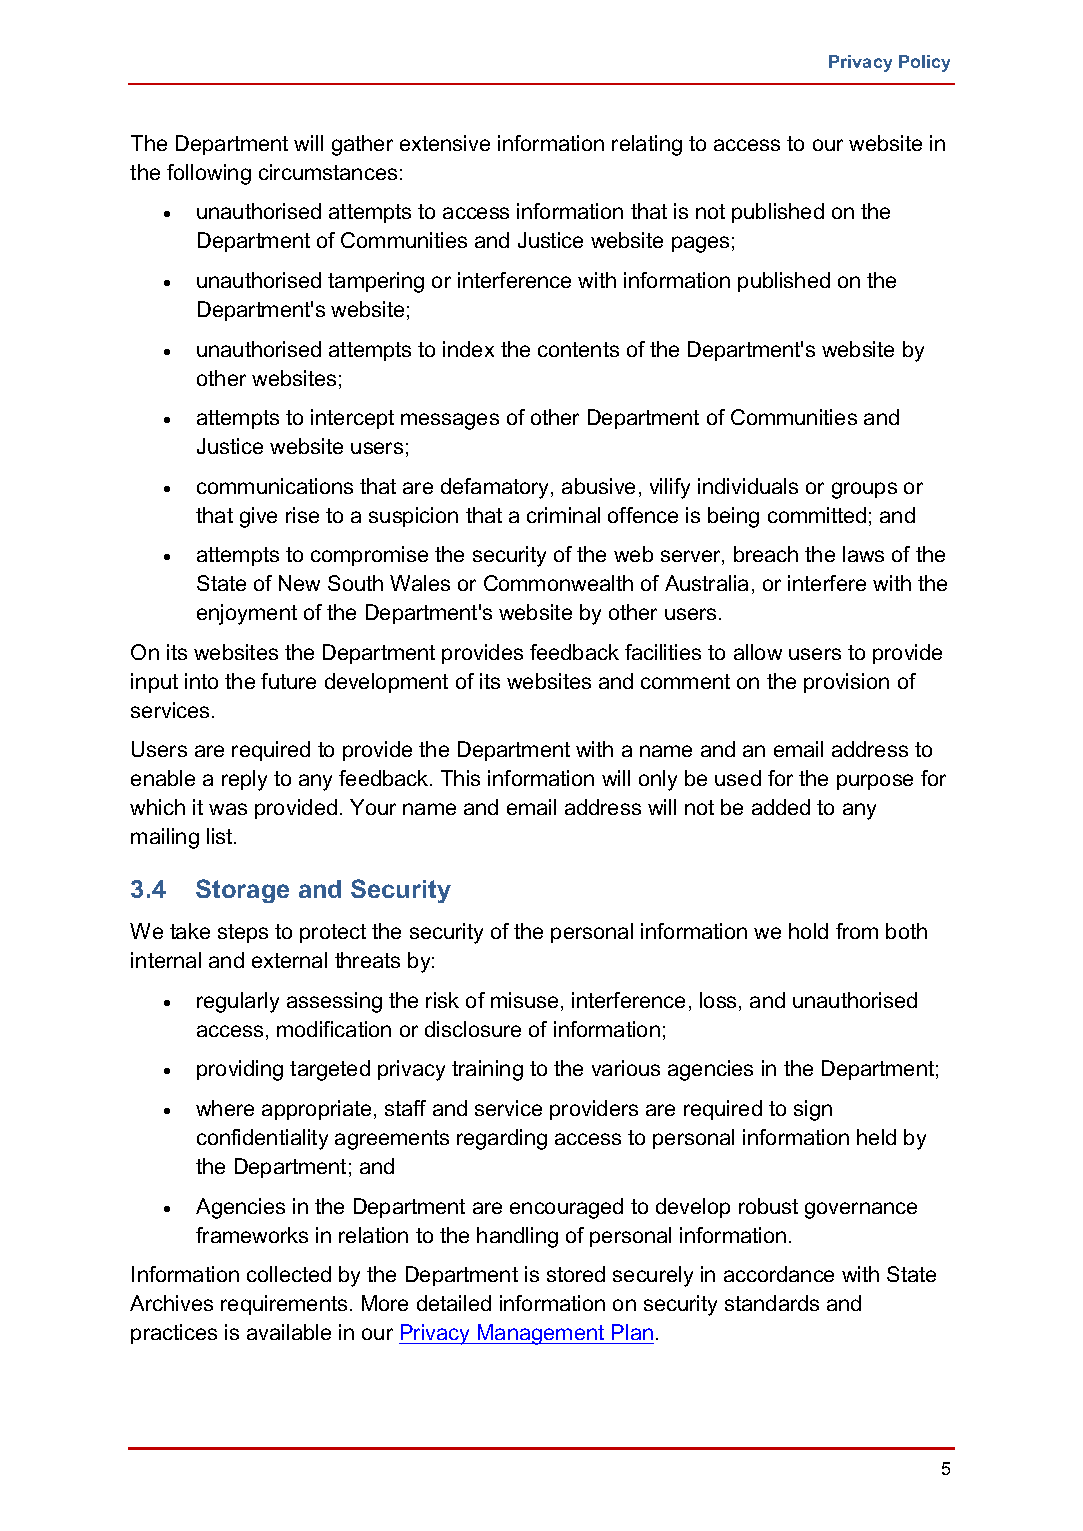 The height and width of the document is (1531, 1083). What do you see at coordinates (779, 1274) in the document?
I see `accordance` at bounding box center [779, 1274].
